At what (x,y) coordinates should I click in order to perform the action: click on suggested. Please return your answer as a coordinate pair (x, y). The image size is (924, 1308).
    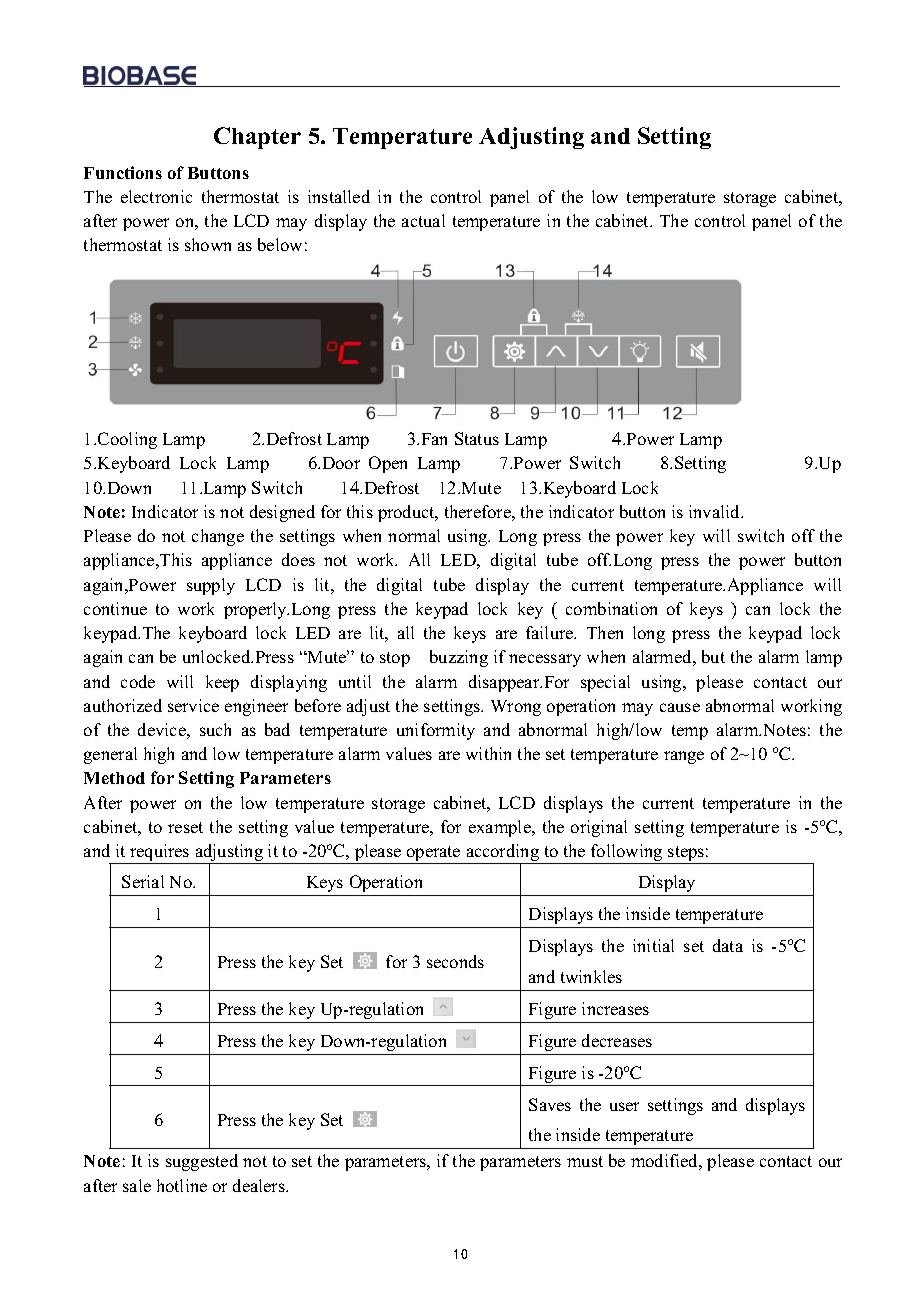
    Looking at the image, I should click on (202, 1162).
